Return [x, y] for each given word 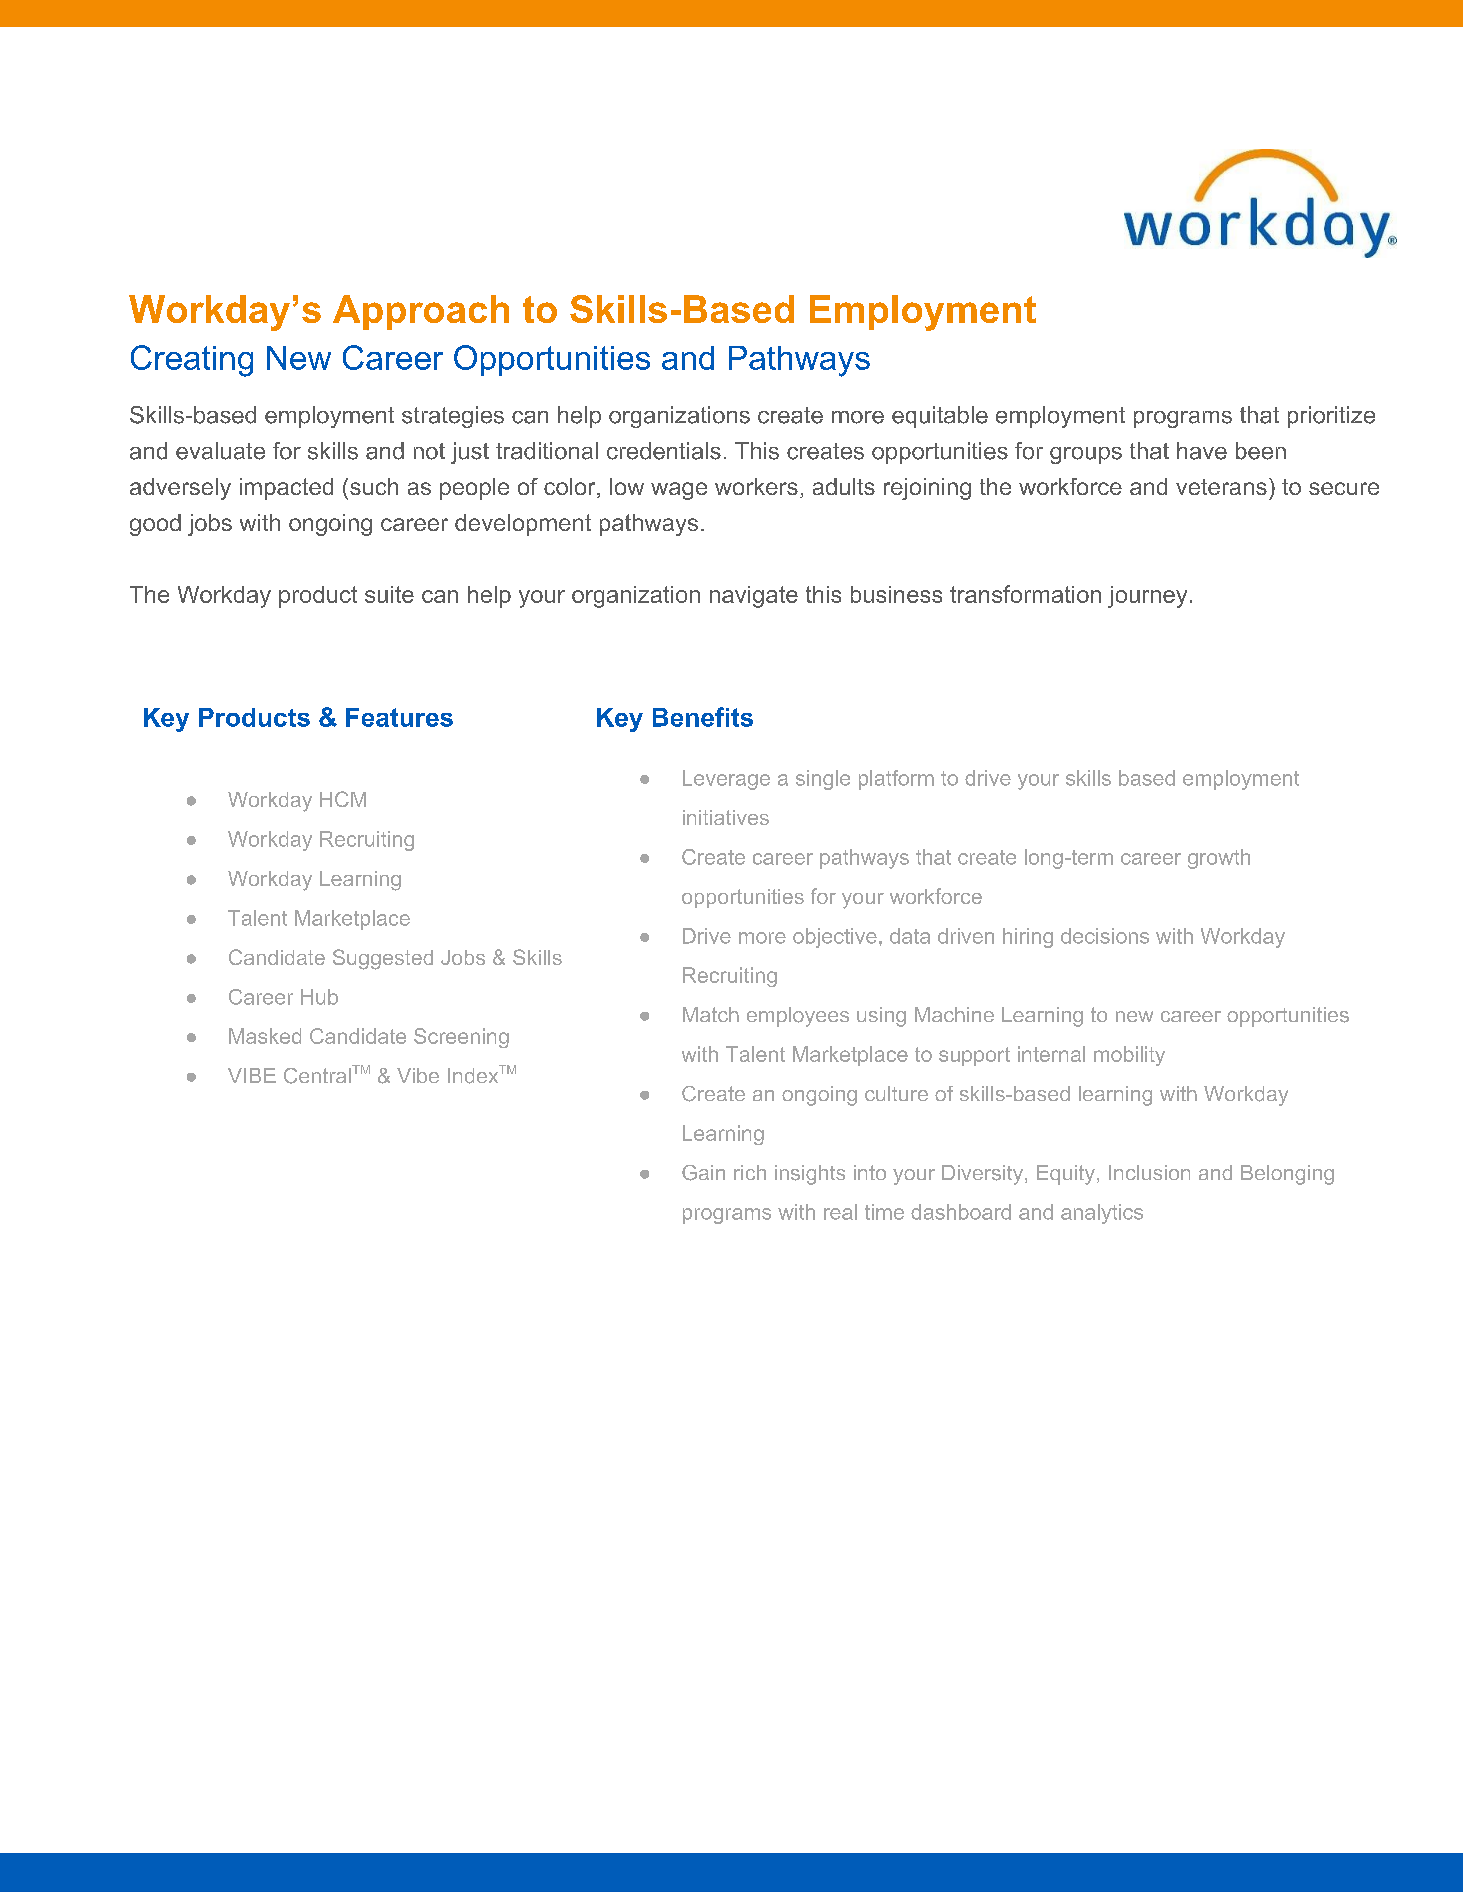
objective [835, 938]
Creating [192, 361]
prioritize [1331, 417]
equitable [940, 417]
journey [1147, 597]
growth [1219, 859]
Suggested [383, 959]
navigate [754, 597]
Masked [265, 1036]
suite [389, 594]
